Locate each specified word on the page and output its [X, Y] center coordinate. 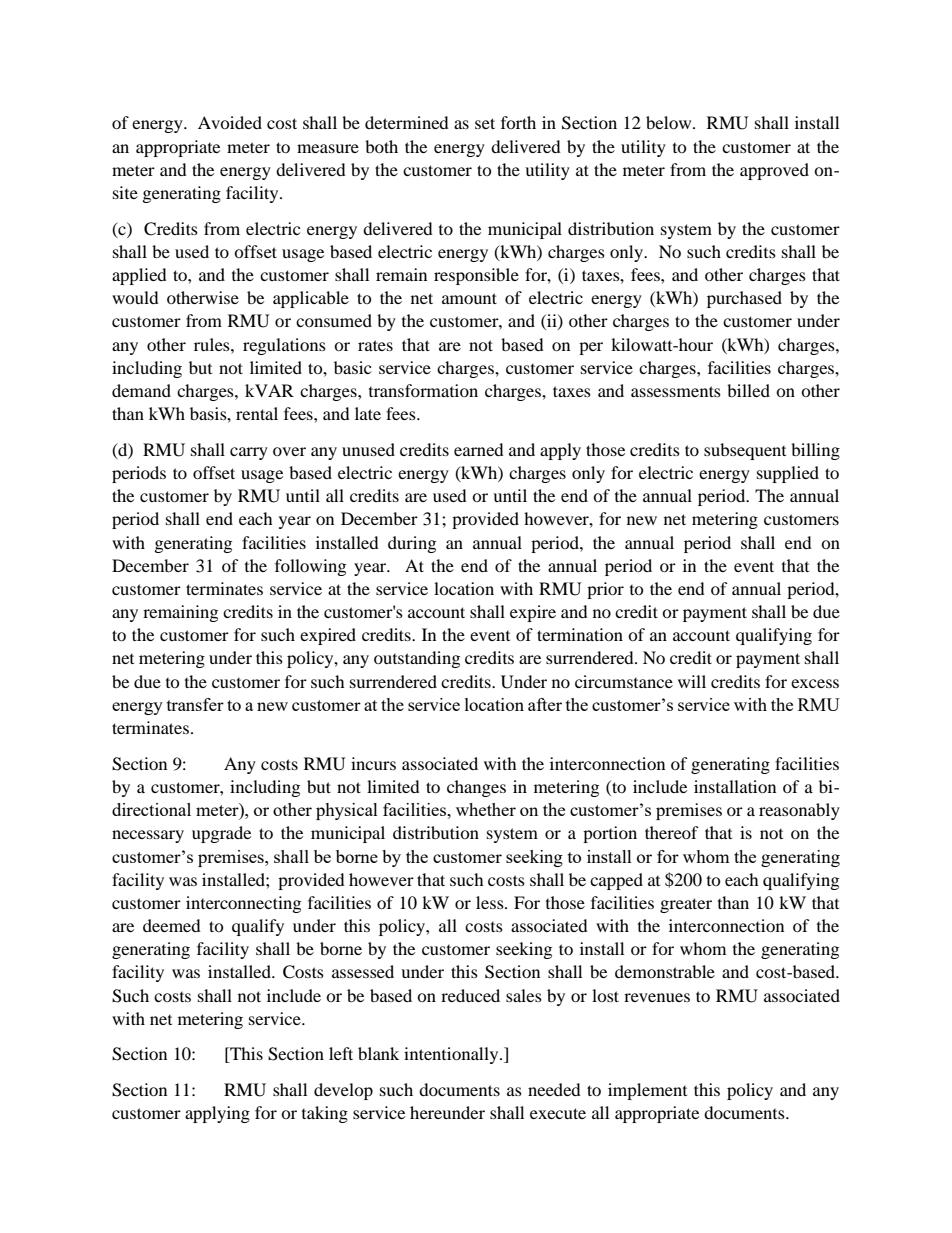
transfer [195, 704]
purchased [744, 299]
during [412, 544]
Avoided [230, 122]
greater [686, 905]
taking [325, 1114]
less [491, 902]
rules [213, 344]
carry [249, 453]
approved [774, 171]
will [692, 681]
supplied [788, 474]
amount [469, 298]
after [545, 704]
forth [518, 122]
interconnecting [243, 904]
